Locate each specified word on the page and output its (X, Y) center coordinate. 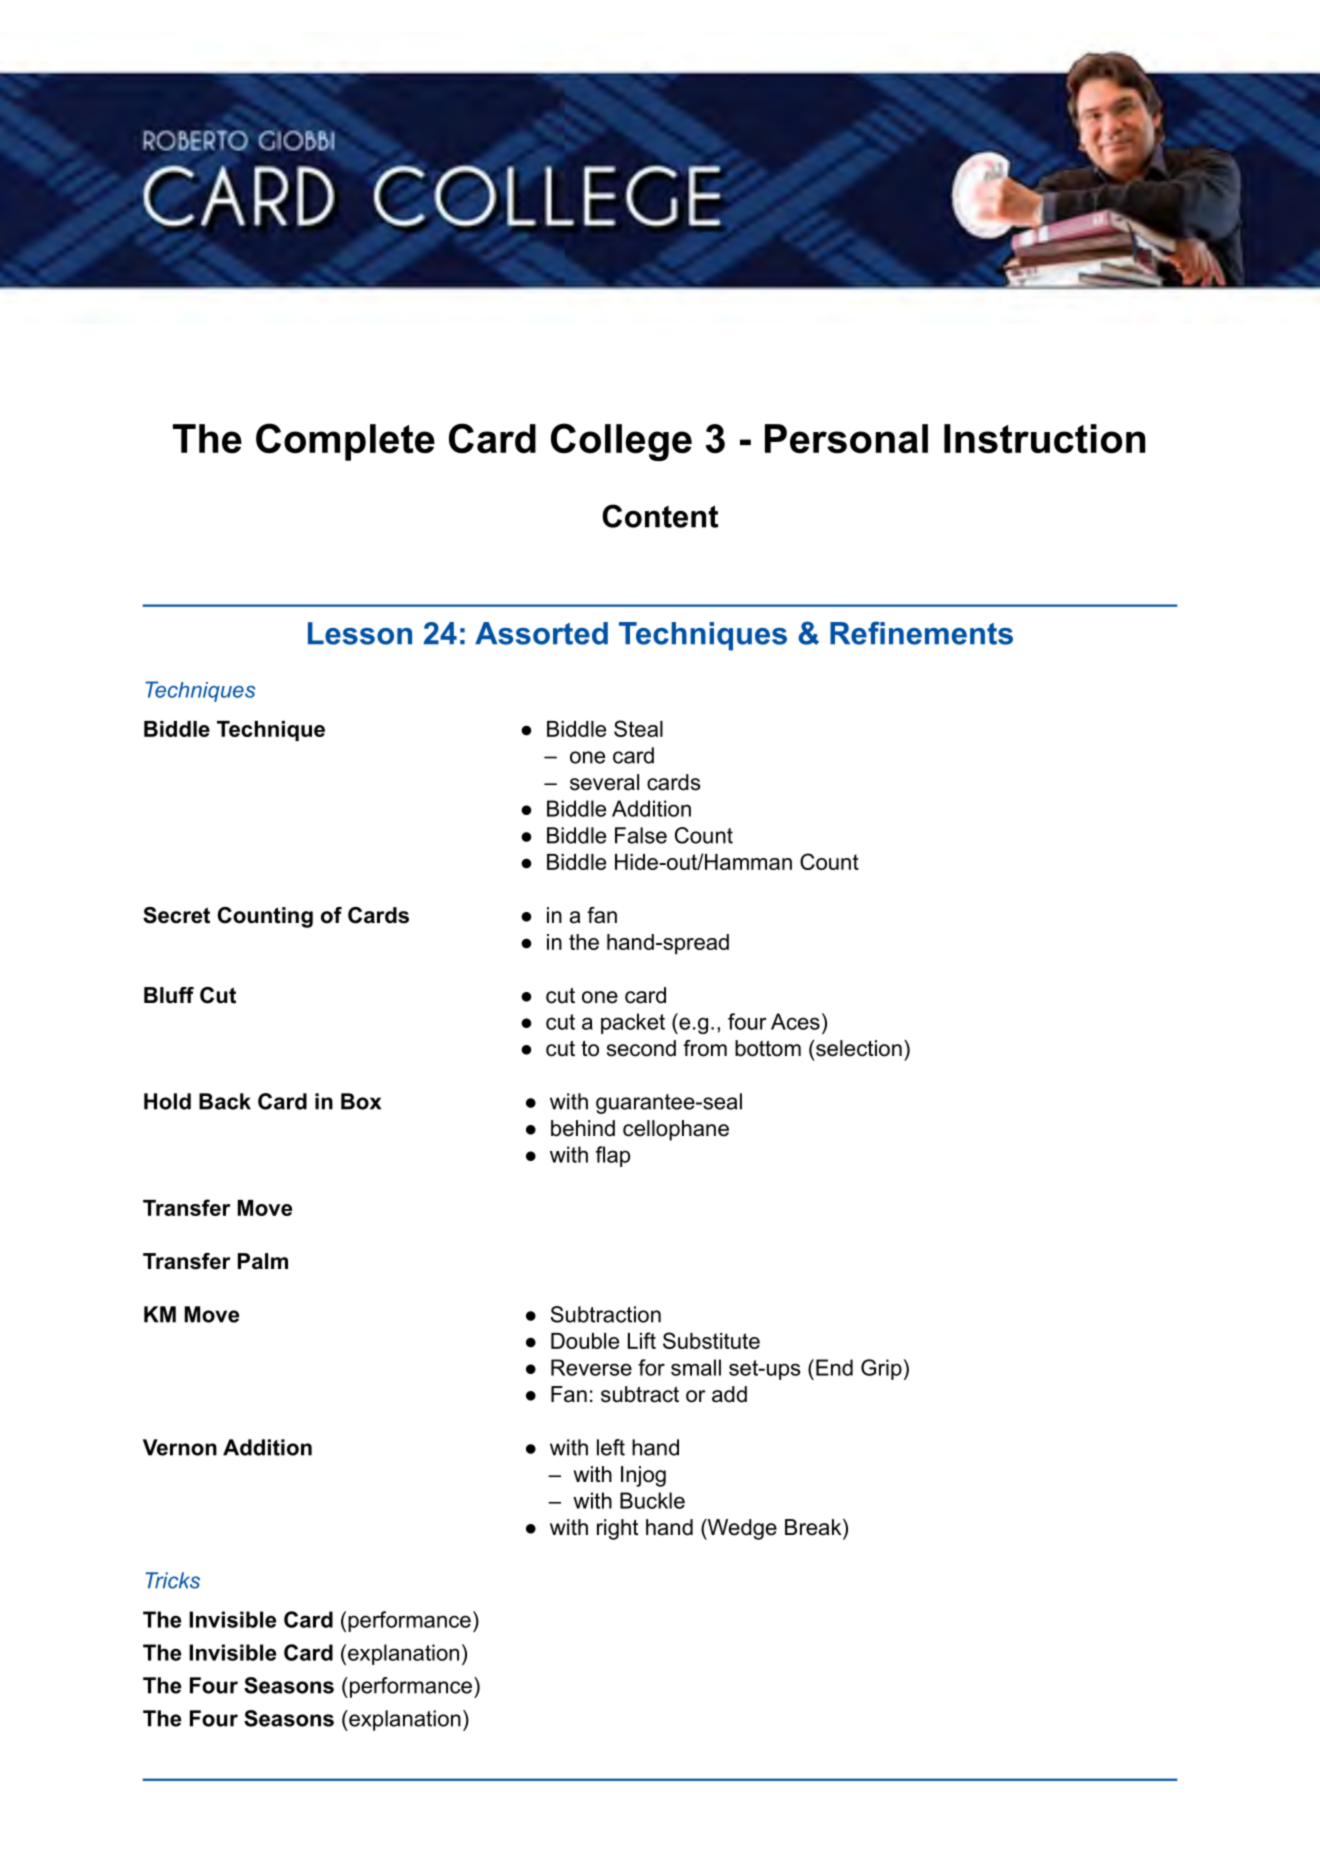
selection (858, 1048)
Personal (846, 439)
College (621, 442)
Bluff (169, 995)
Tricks (172, 1580)
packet (633, 1023)
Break (814, 1527)
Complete (345, 442)
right (617, 1529)
